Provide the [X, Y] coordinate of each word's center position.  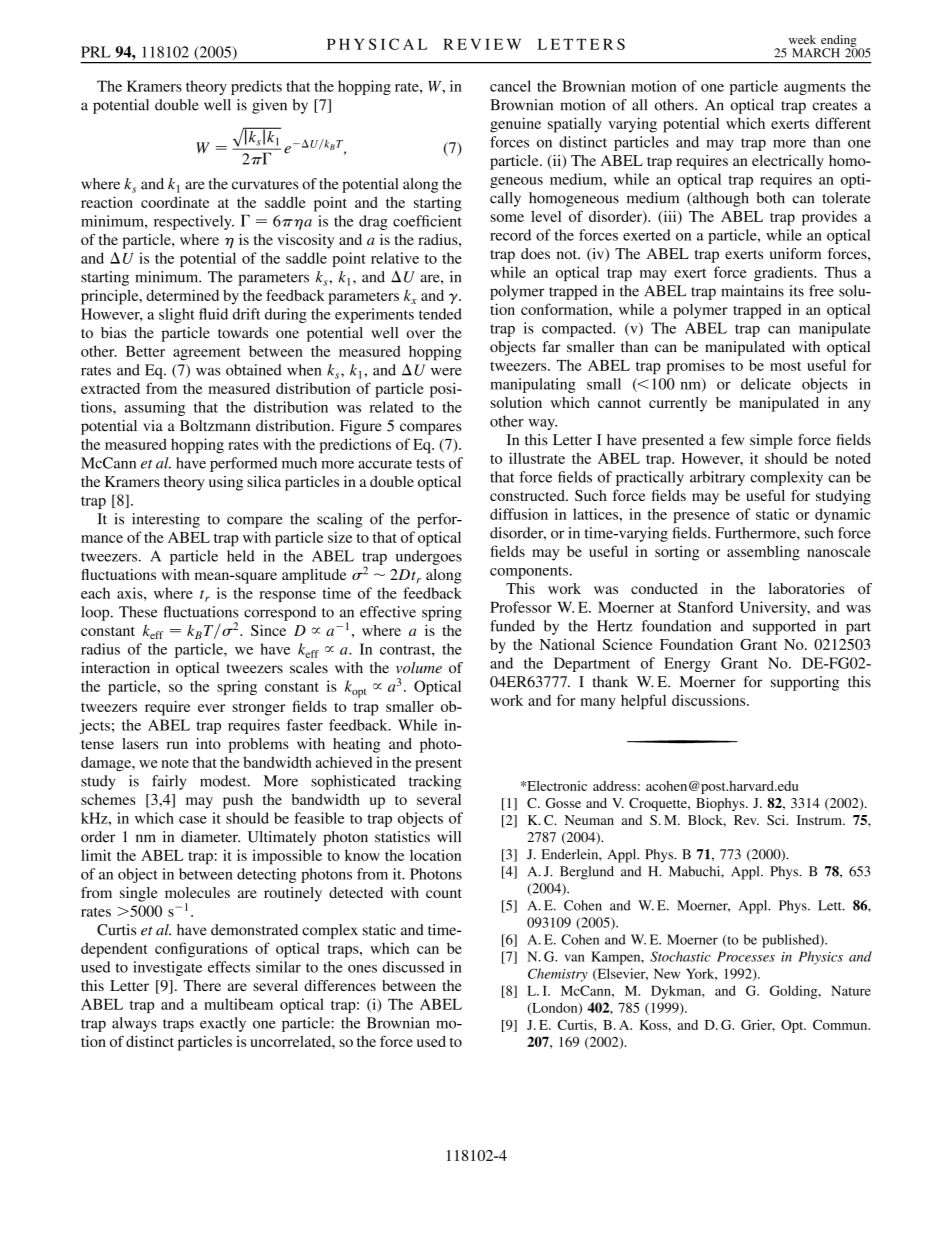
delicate [766, 384]
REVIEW [482, 44]
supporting [805, 683]
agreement [207, 354]
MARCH [816, 53]
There [202, 985]
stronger [258, 709]
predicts [256, 87]
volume [419, 668]
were [446, 371]
